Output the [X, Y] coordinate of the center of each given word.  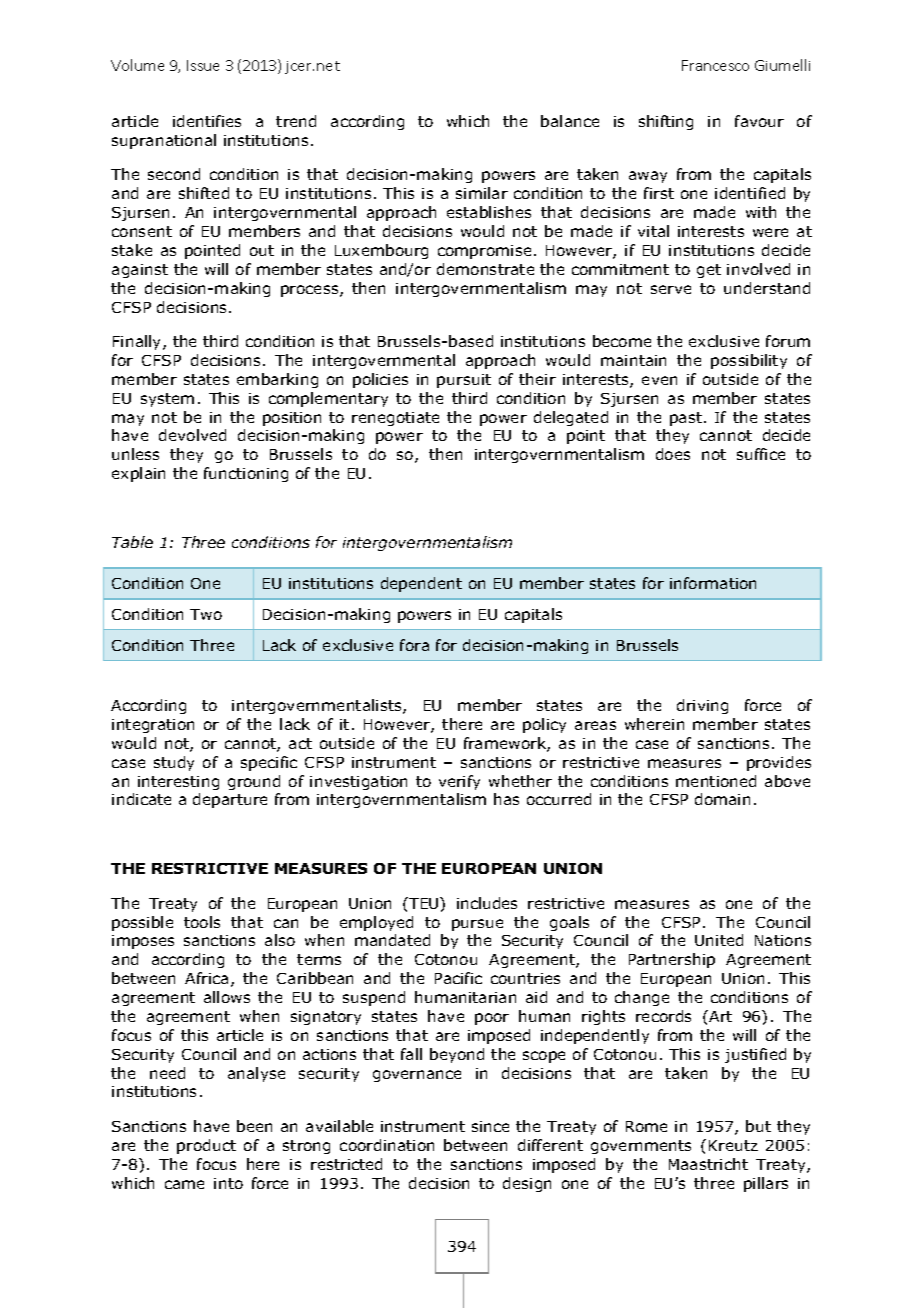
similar [482, 193]
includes [487, 903]
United [719, 940]
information [713, 583]
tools [202, 922]
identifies [207, 121]
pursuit [464, 381]
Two [206, 614]
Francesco [715, 65]
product [206, 1146]
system [167, 400]
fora [414, 645]
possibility [749, 361]
